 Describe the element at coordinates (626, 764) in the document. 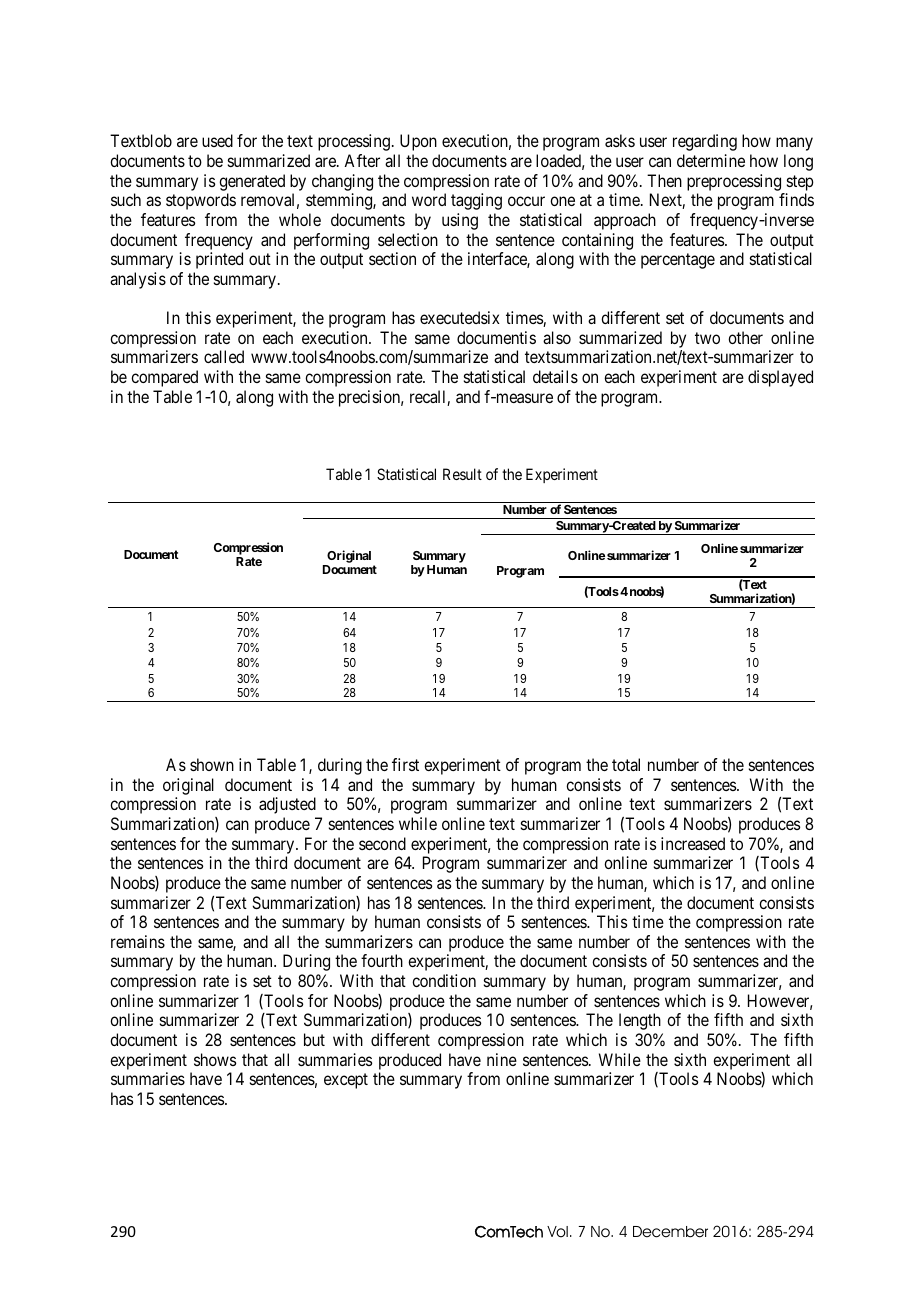

I see `total` at that location.
